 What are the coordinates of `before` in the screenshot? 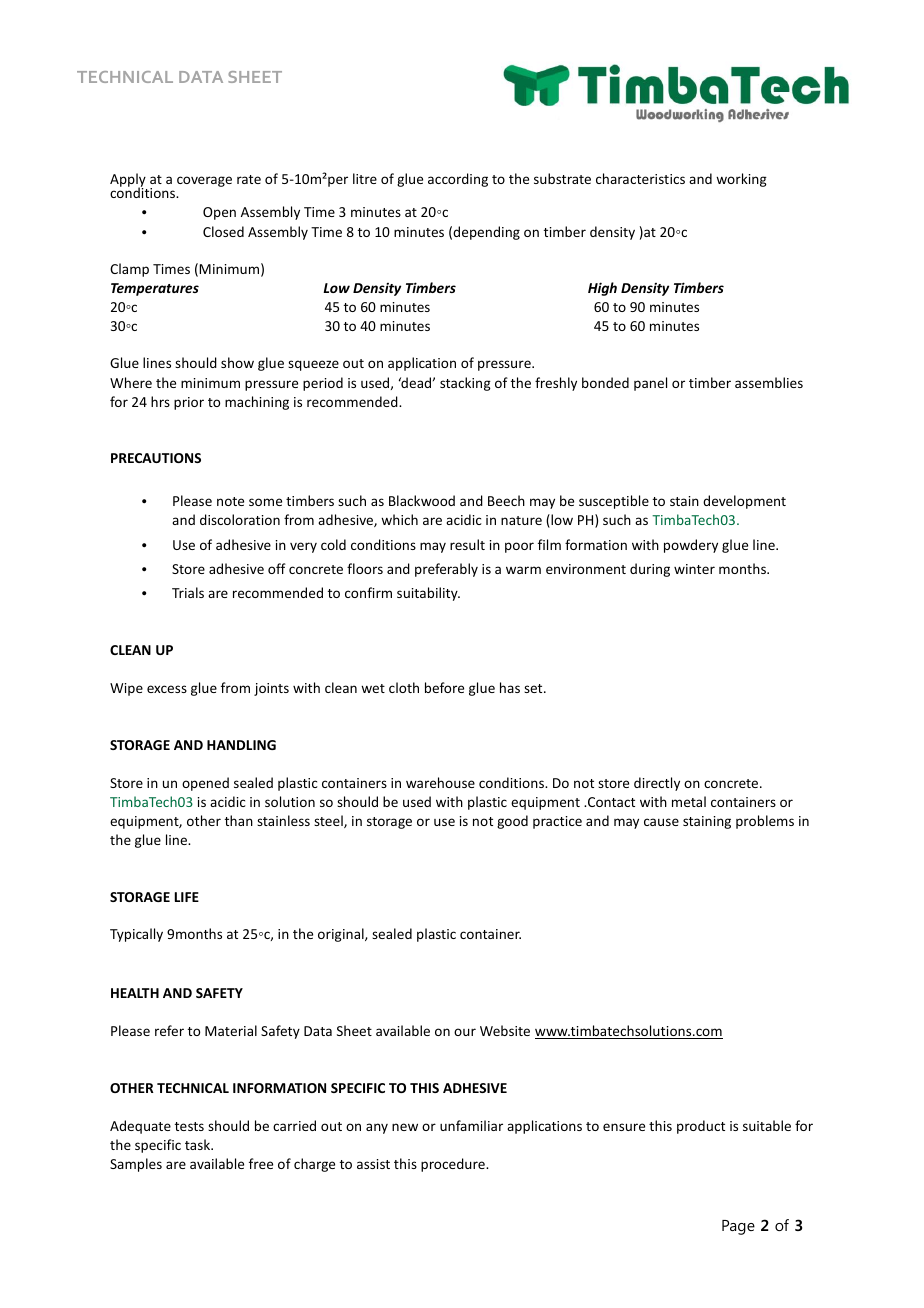 It's located at (444, 687).
